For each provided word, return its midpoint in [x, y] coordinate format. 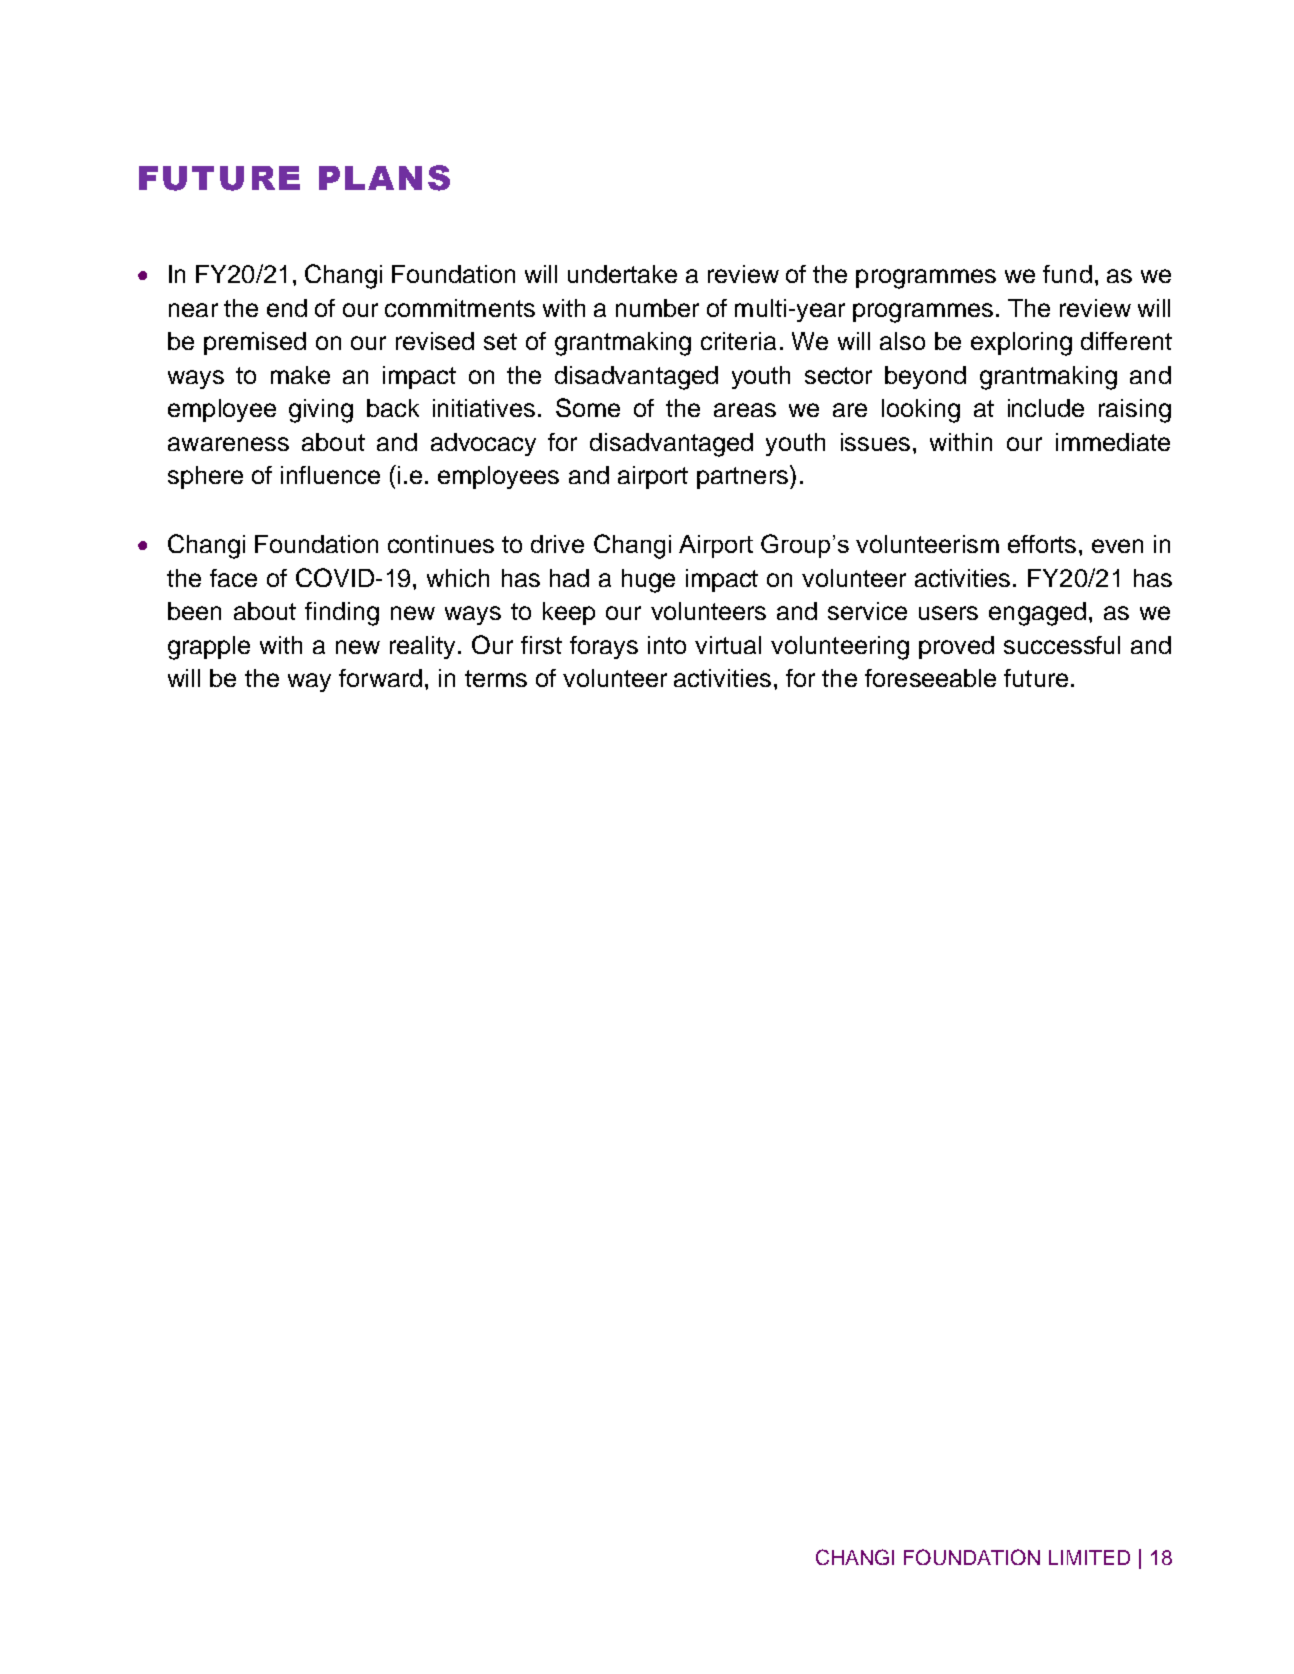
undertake [622, 274]
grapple [209, 648]
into [667, 645]
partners [742, 478]
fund [1067, 274]
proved [956, 647]
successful [1062, 645]
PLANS [384, 178]
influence [330, 475]
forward [380, 678]
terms [496, 678]
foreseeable [930, 678]
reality [422, 647]
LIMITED [1089, 1557]
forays [604, 647]
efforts [1042, 544]
